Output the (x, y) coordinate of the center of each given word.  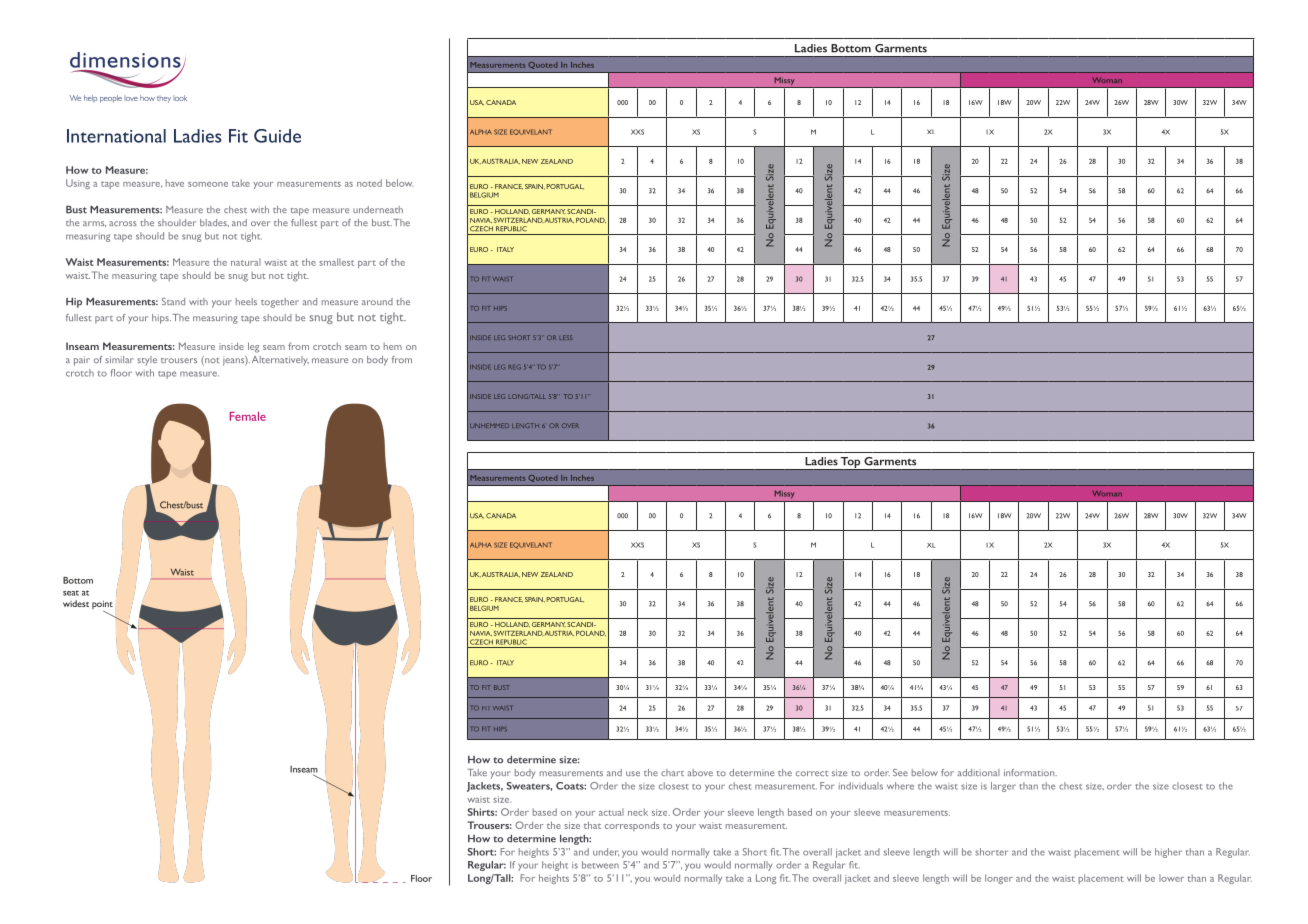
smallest (337, 262)
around (377, 301)
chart (672, 772)
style (147, 361)
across (123, 223)
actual (611, 812)
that (592, 825)
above (700, 772)
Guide (277, 136)
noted (369, 183)
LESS (566, 337)
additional (979, 772)
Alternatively (280, 361)
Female (248, 416)
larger (1003, 787)
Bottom (851, 48)
